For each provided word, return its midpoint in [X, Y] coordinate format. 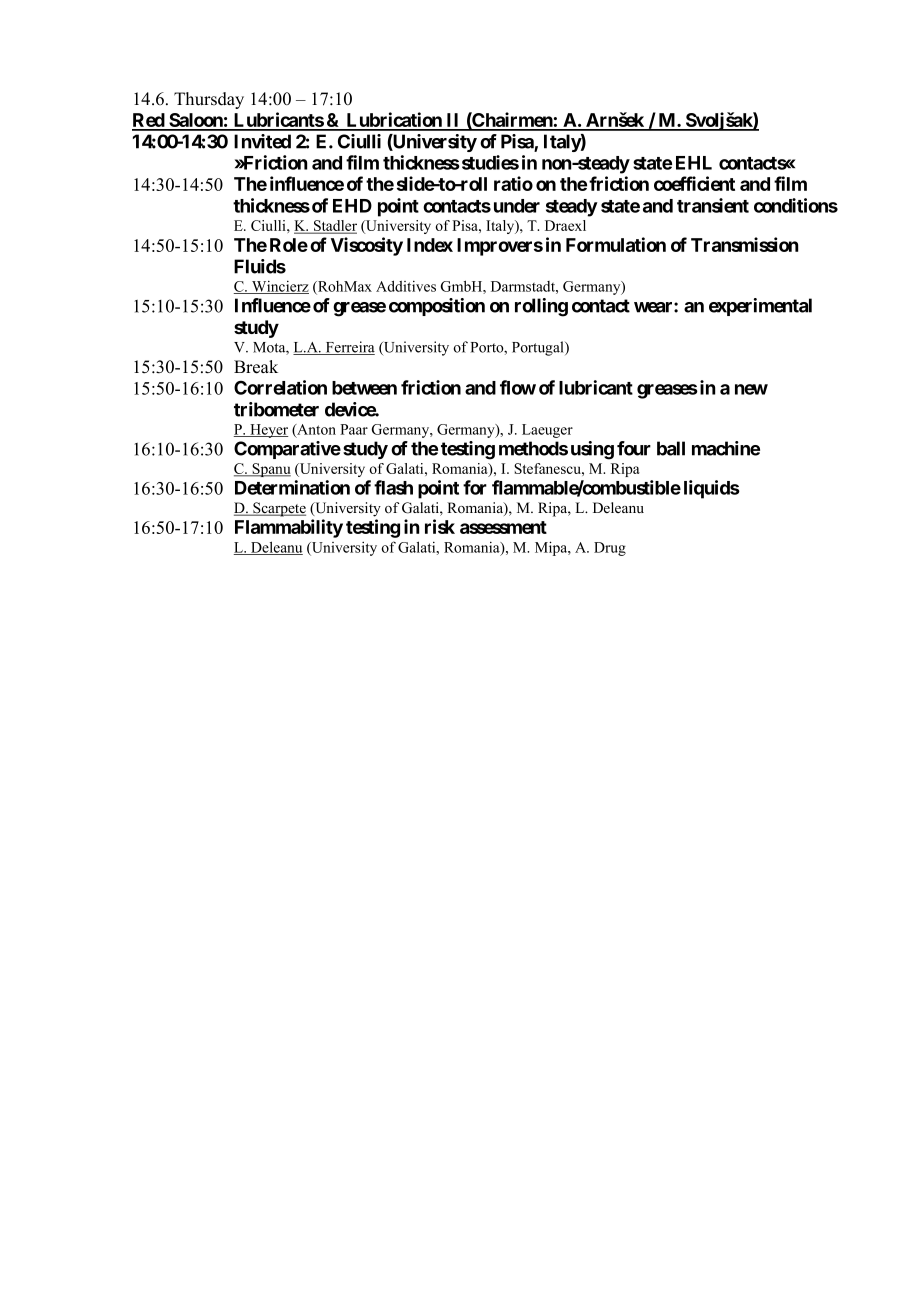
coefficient [694, 183]
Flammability [289, 528]
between [364, 388]
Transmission [744, 244]
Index [430, 245]
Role [289, 245]
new [751, 389]
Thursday [209, 100]
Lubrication [394, 121]
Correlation [280, 387]
